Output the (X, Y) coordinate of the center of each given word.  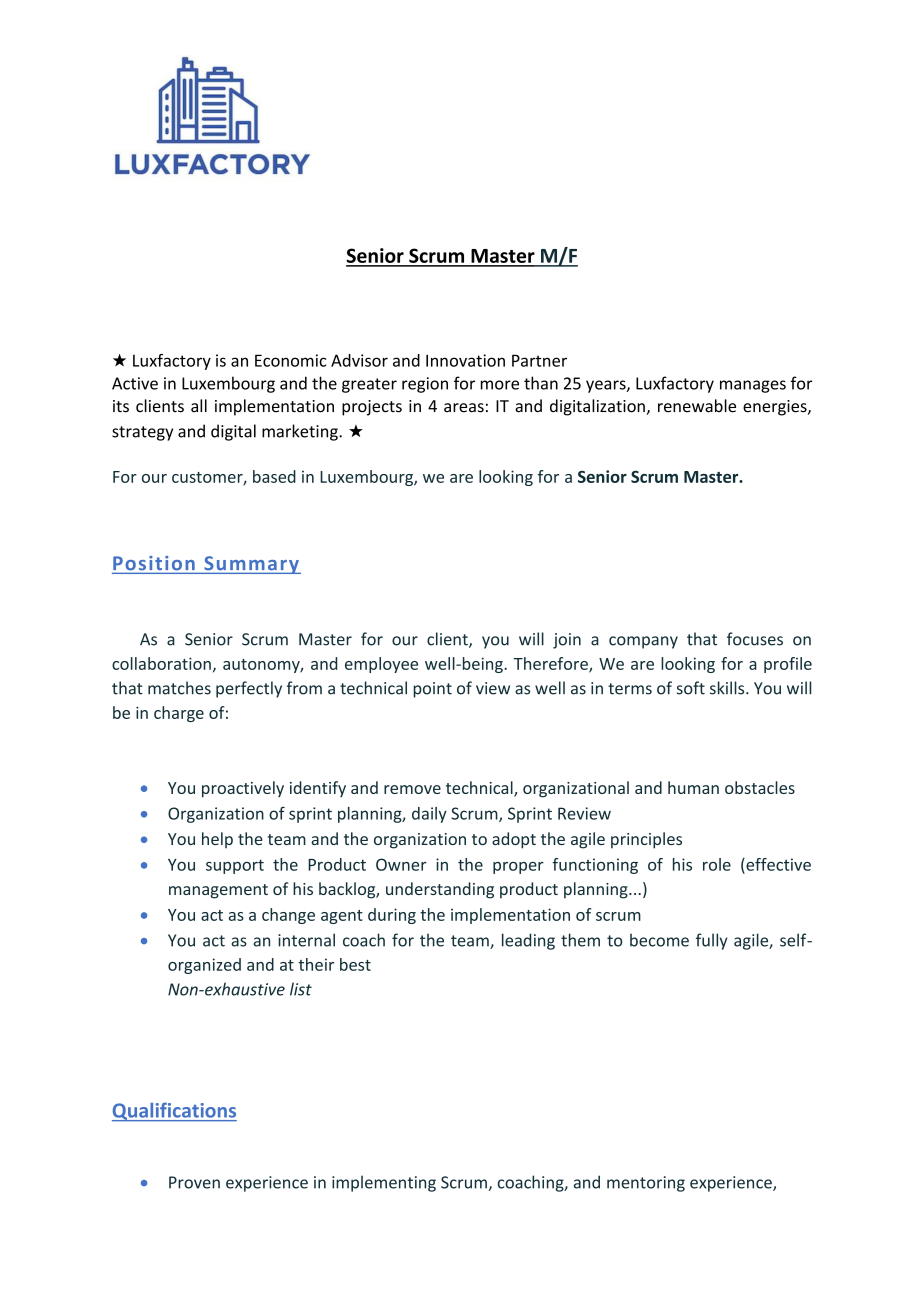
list (301, 989)
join (567, 641)
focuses (755, 639)
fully (712, 941)
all (199, 406)
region (425, 385)
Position (154, 564)
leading (528, 941)
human (693, 787)
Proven (194, 1182)
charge (179, 714)
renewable (697, 406)
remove (412, 789)
